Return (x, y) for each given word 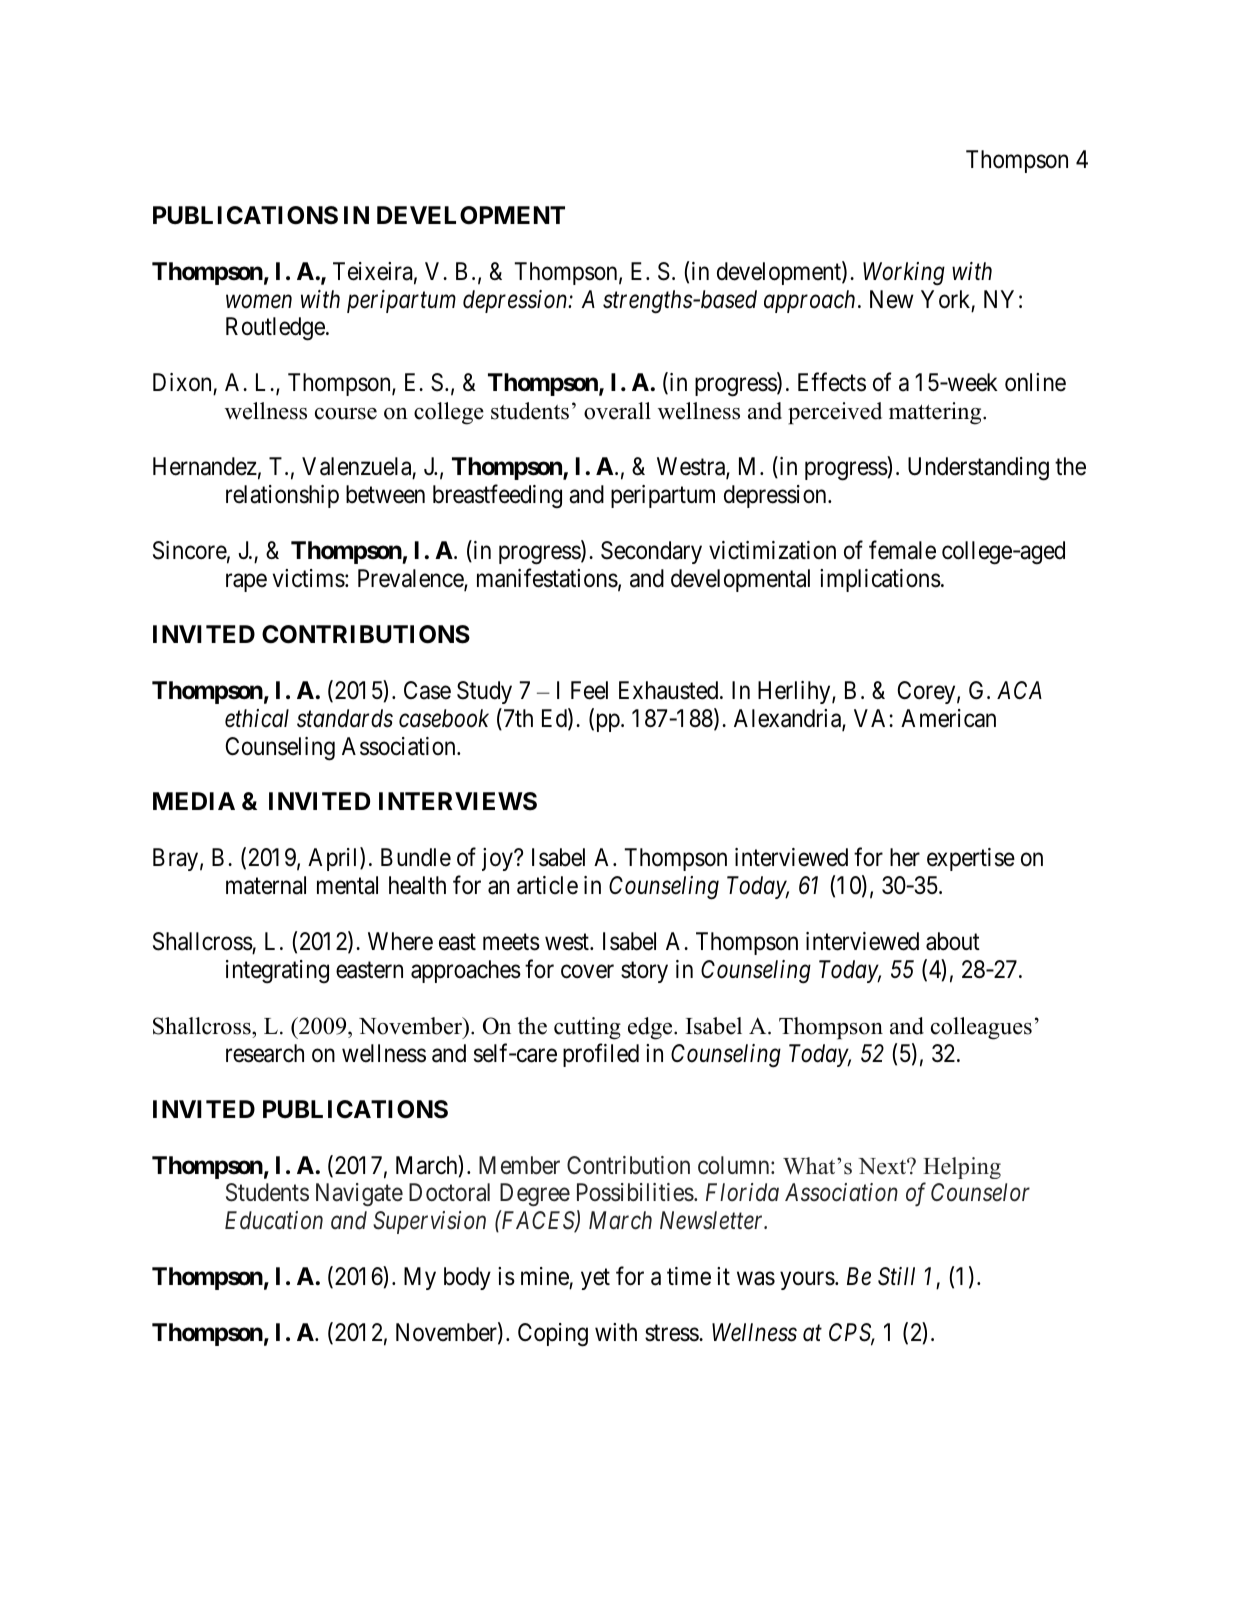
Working (904, 274)
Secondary (651, 552)
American (948, 718)
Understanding (978, 469)
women (259, 302)
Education (274, 1220)
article (547, 885)
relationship (282, 496)
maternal (266, 885)
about (953, 941)
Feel (589, 690)
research (265, 1053)
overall (617, 411)
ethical (257, 718)
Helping (962, 1168)
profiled (601, 1055)
